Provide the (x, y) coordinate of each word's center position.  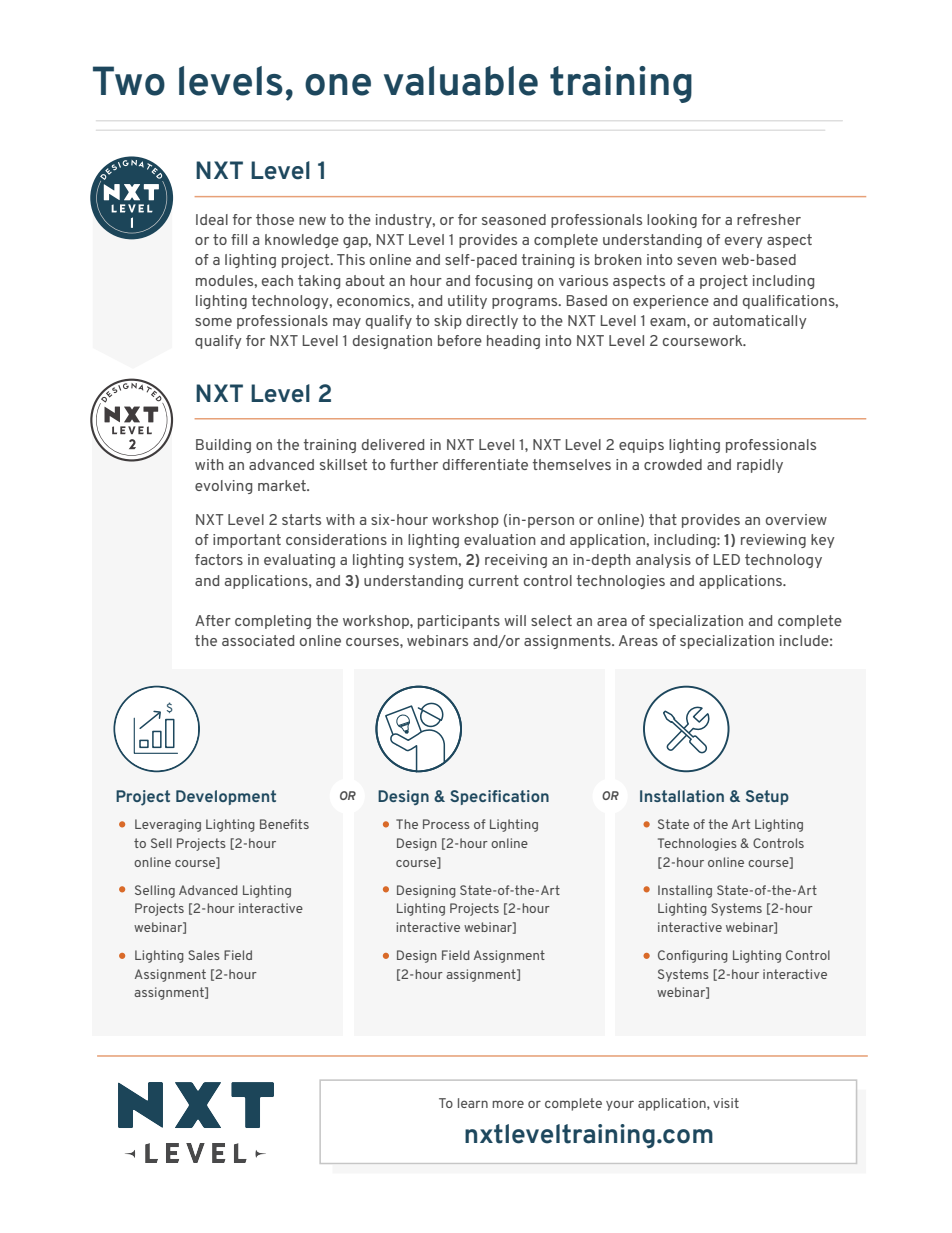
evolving (223, 487)
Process (446, 824)
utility (467, 302)
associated (258, 640)
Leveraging (168, 825)
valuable (461, 81)
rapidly (760, 466)
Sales (204, 955)
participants (459, 622)
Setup (767, 797)
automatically (760, 322)
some (213, 322)
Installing (685, 891)
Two (129, 81)
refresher (769, 219)
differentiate (485, 464)
